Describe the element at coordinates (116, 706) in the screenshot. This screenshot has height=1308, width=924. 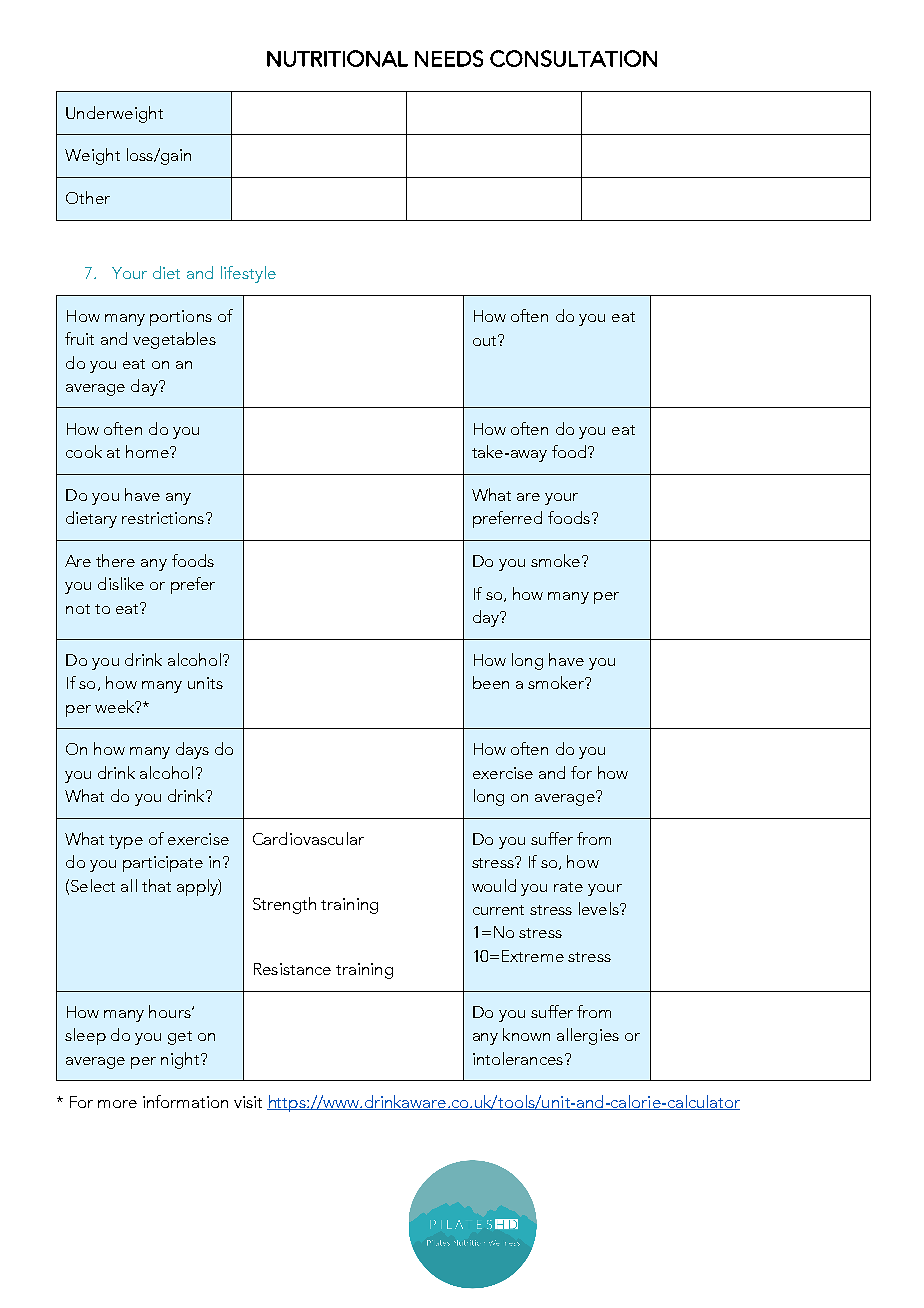
I see `week` at that location.
